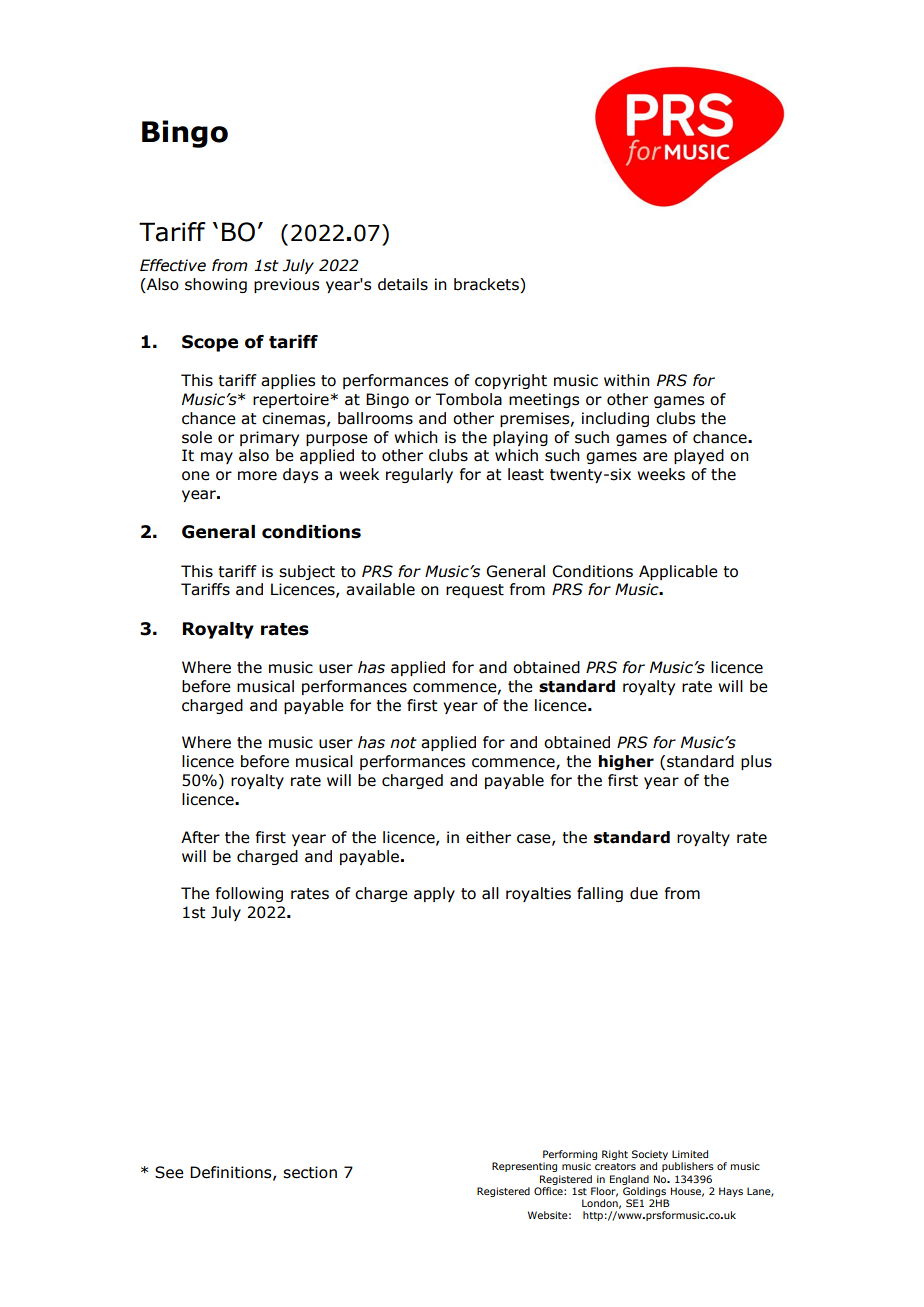 The width and height of the screenshot is (924, 1307). I want to click on played, so click(699, 456).
